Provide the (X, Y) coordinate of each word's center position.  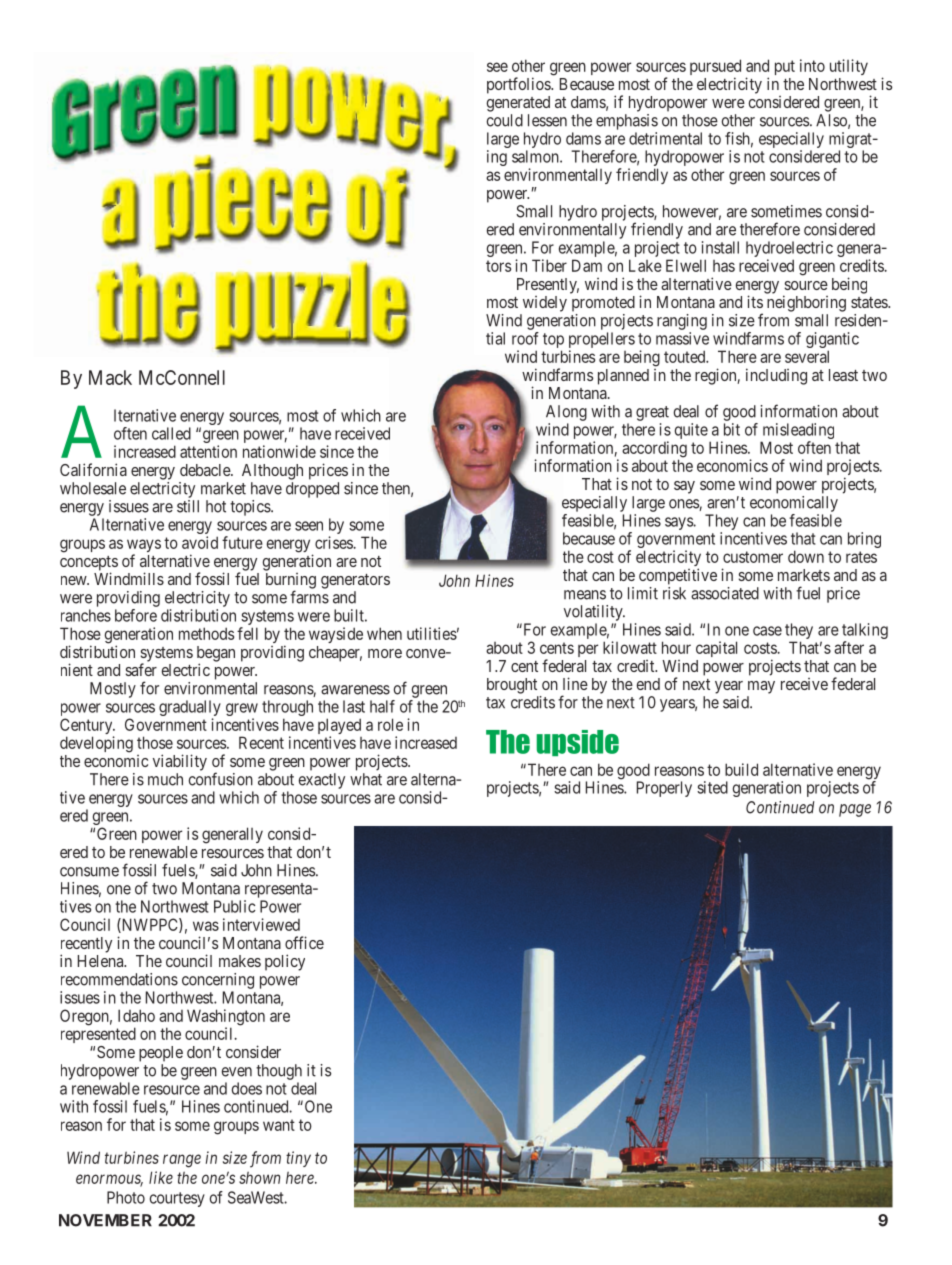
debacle (206, 470)
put (785, 67)
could (505, 120)
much (165, 779)
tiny (298, 1159)
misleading (797, 432)
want (279, 1125)
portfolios (519, 85)
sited (712, 787)
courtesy (177, 1199)
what (366, 779)
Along (566, 413)
